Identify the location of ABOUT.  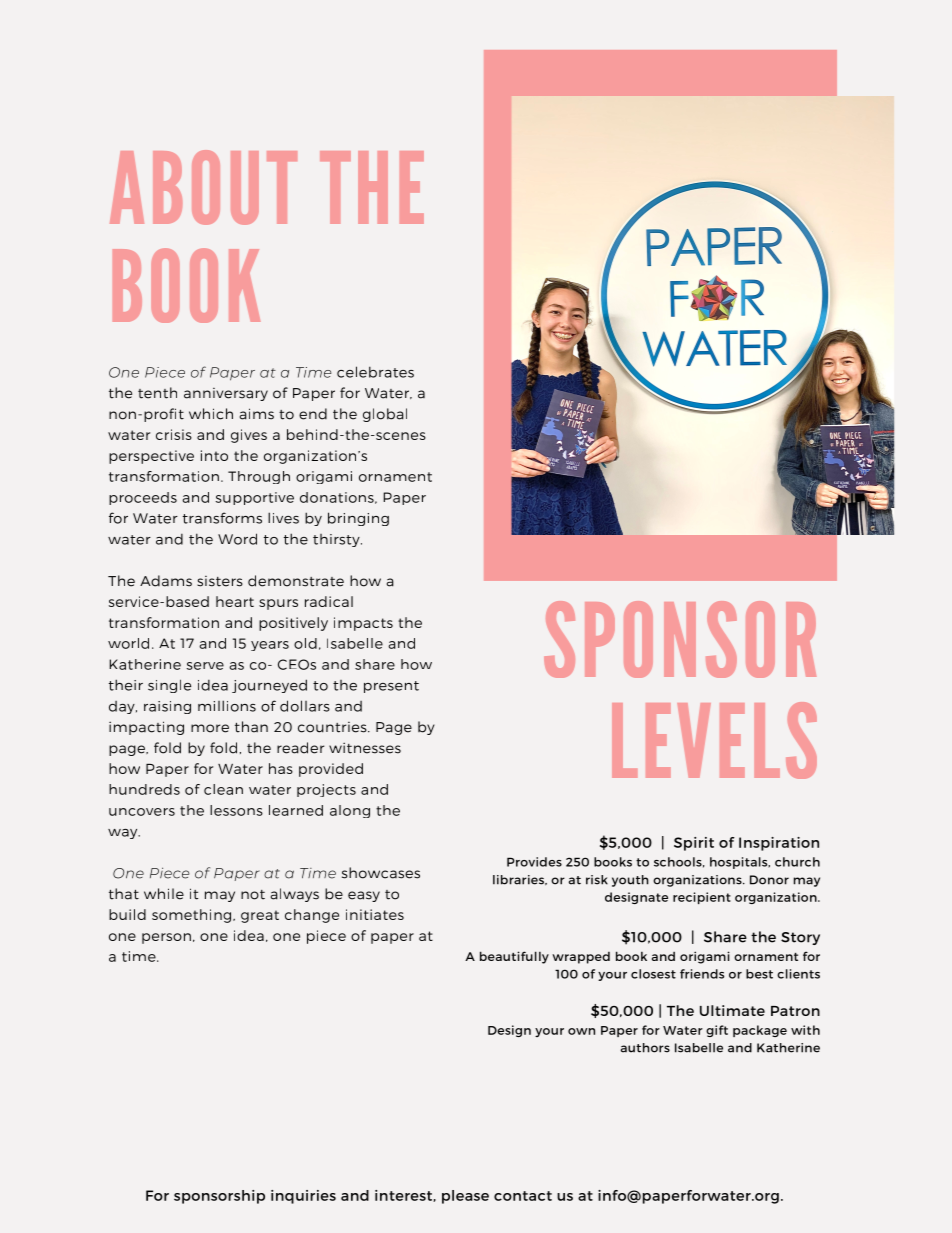
(203, 187).
